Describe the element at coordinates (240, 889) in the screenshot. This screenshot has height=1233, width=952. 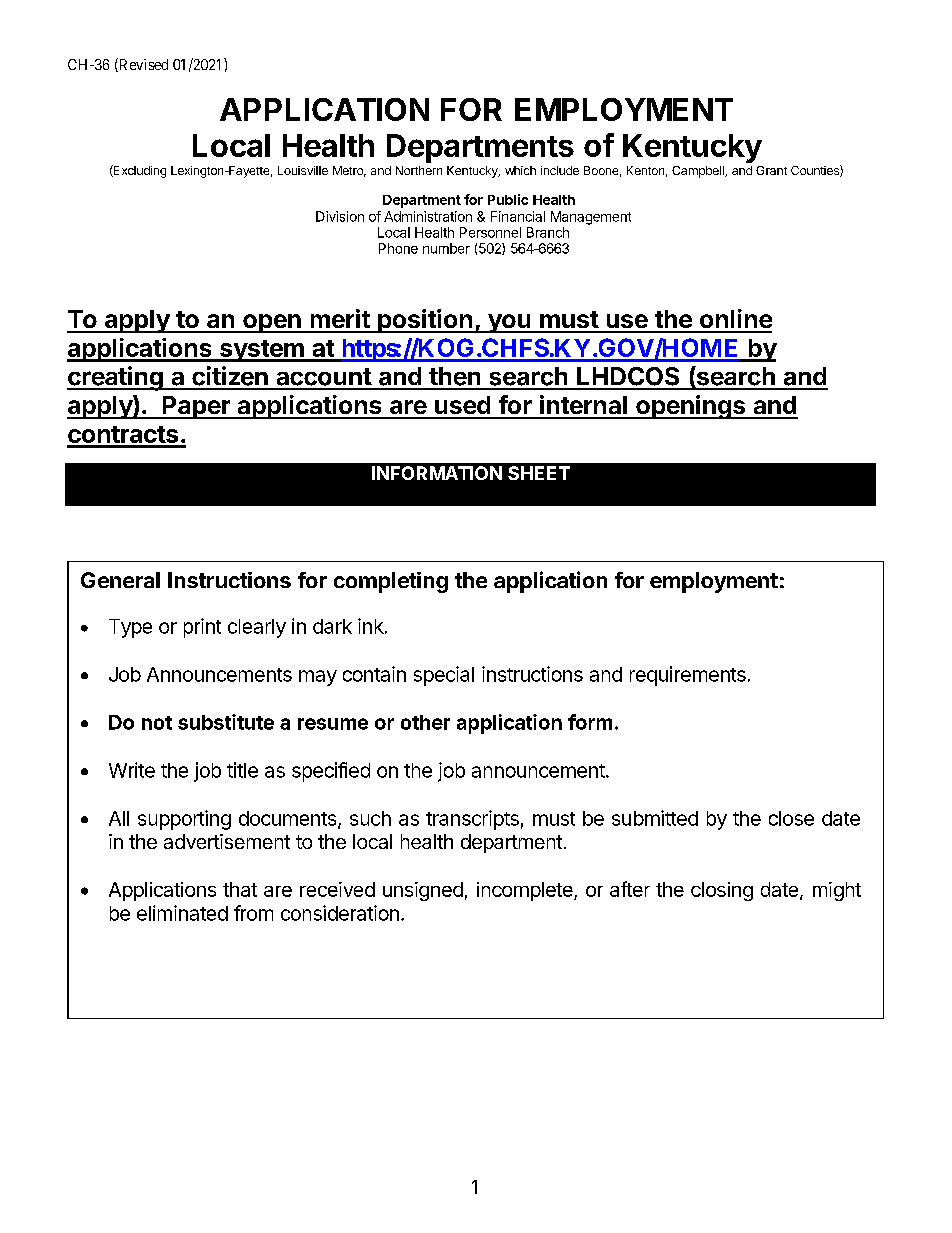
I see `that` at that location.
